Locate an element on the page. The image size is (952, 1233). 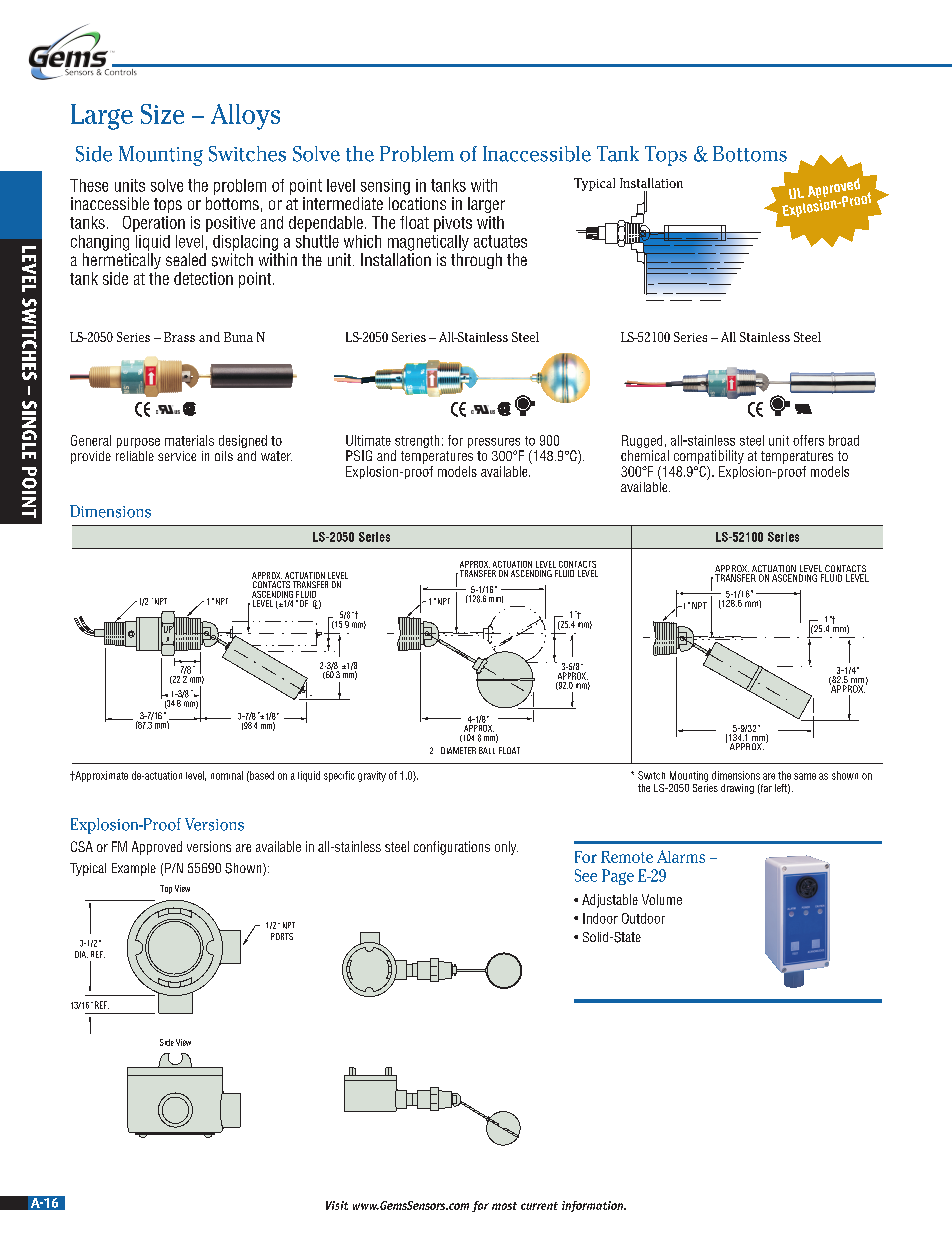
actuates is located at coordinates (500, 241).
